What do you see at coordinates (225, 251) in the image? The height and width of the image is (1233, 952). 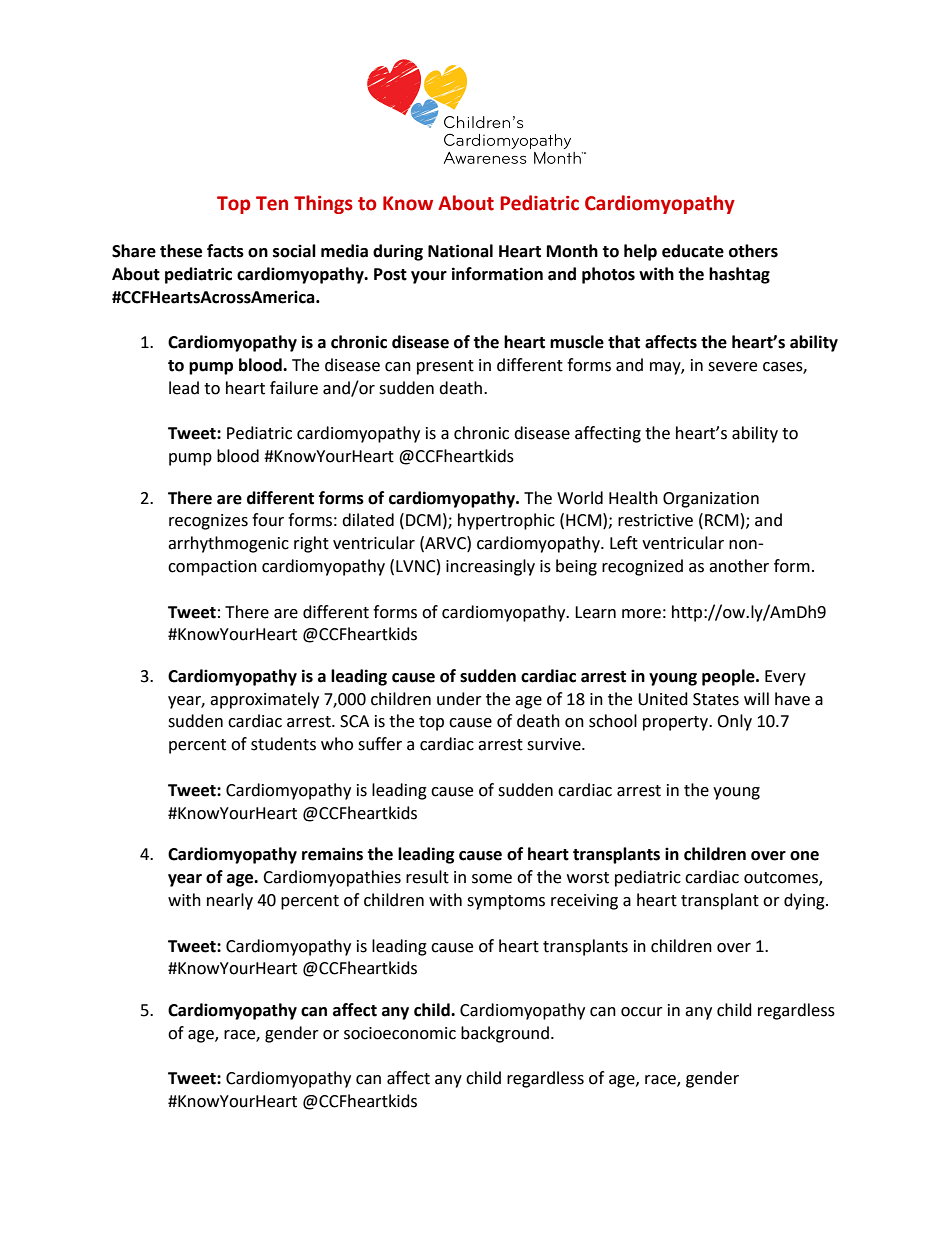 I see `facts` at bounding box center [225, 251].
